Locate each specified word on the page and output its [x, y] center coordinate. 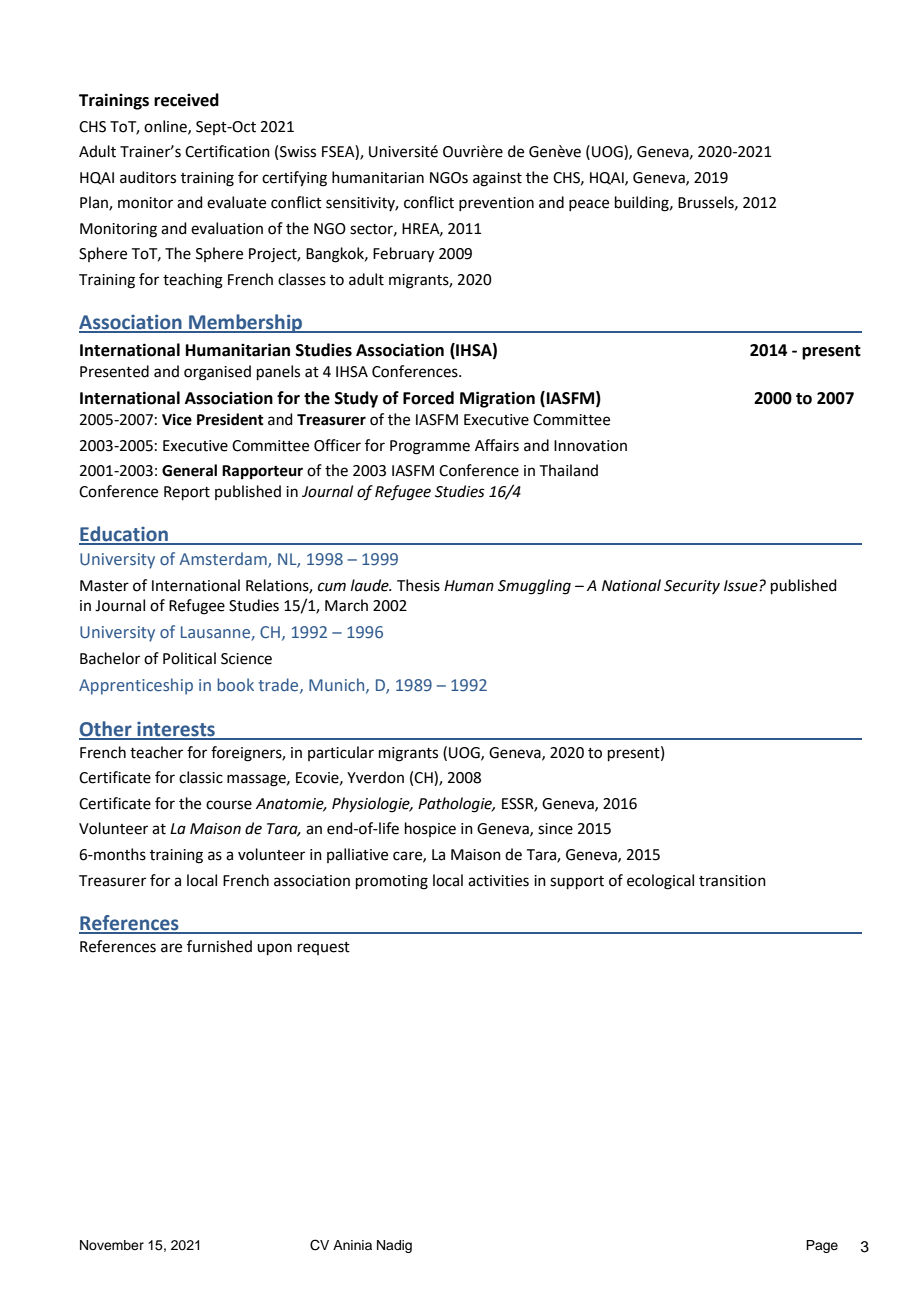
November [112, 1245]
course [229, 805]
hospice [430, 829]
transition [732, 881]
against [497, 179]
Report [187, 493]
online [166, 127]
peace [589, 205]
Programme [430, 447]
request [324, 948]
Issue [742, 586]
